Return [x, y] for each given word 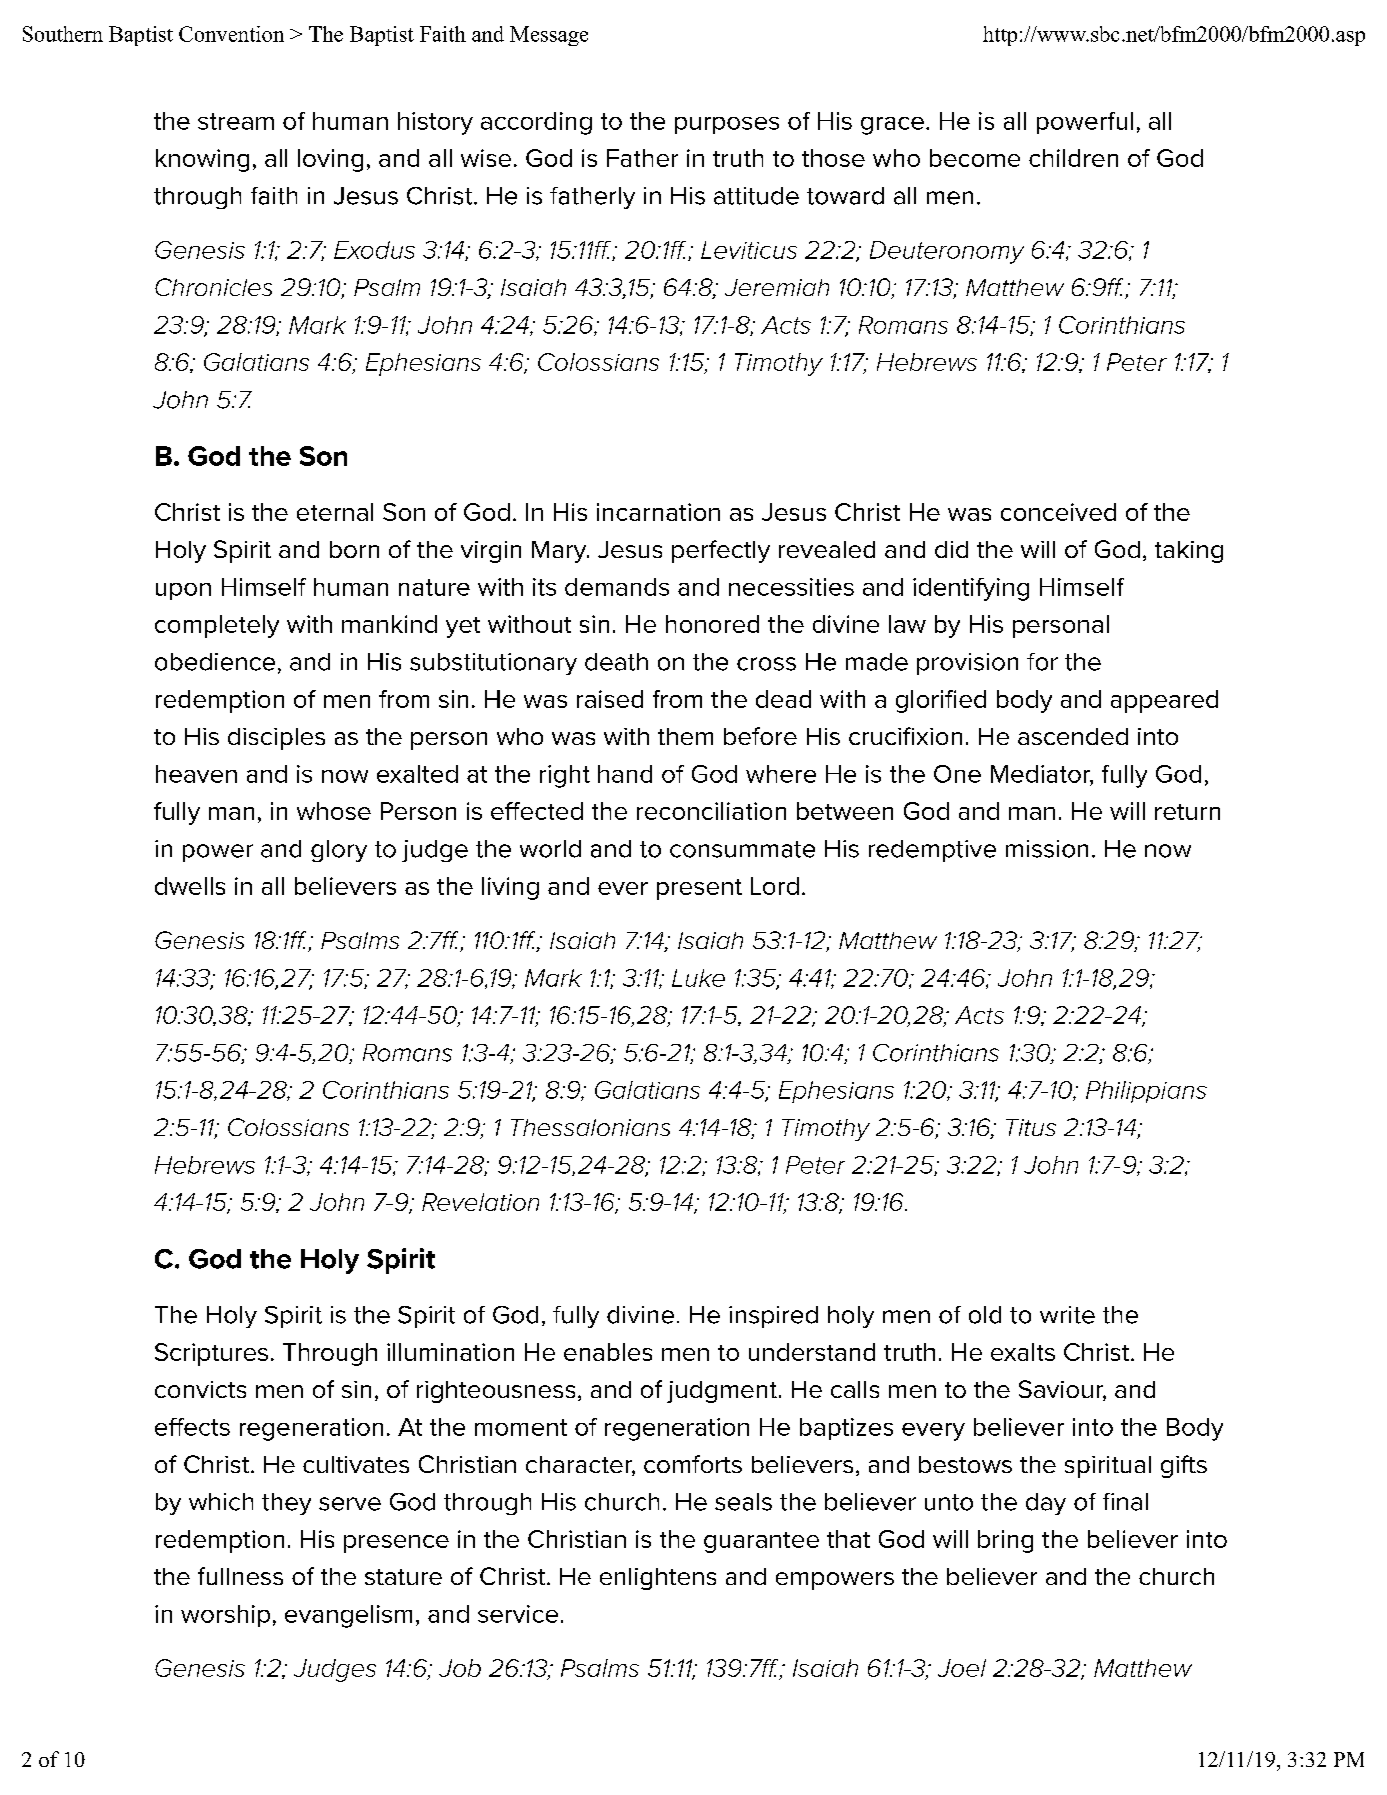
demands [617, 587]
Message [549, 36]
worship [225, 1616]
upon [183, 591]
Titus [1031, 1127]
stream [236, 121]
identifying [971, 589]
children [1073, 158]
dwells [190, 886]
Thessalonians [590, 1127]
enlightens [658, 1579]
